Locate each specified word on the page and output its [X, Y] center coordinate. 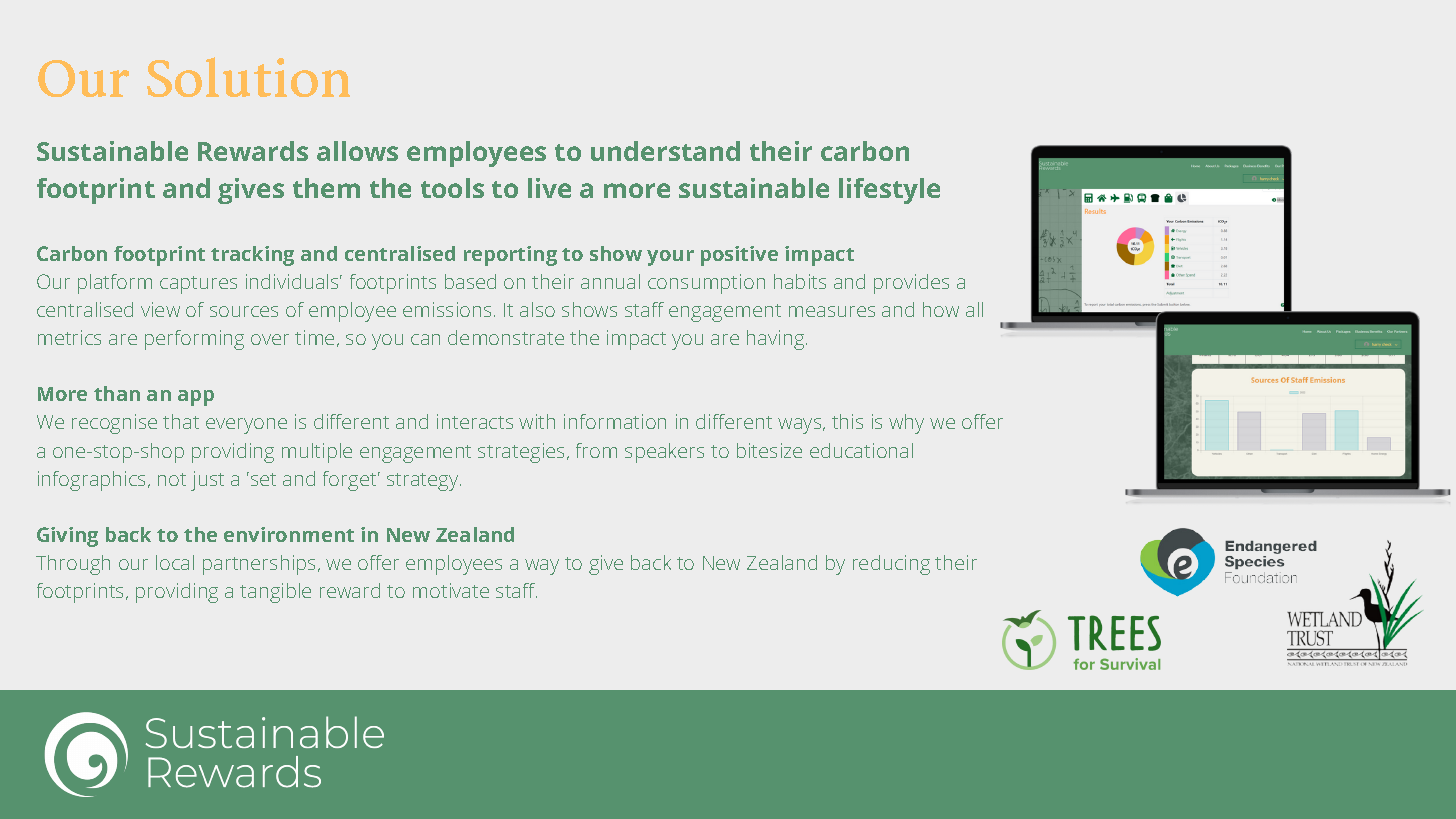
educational [861, 450]
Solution [248, 77]
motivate [451, 590]
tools [452, 188]
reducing [891, 565]
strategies [523, 453]
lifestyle [889, 191]
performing [194, 340]
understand [665, 151]
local [175, 562]
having [777, 340]
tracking [252, 256]
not [172, 479]
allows [357, 151]
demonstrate [506, 337]
